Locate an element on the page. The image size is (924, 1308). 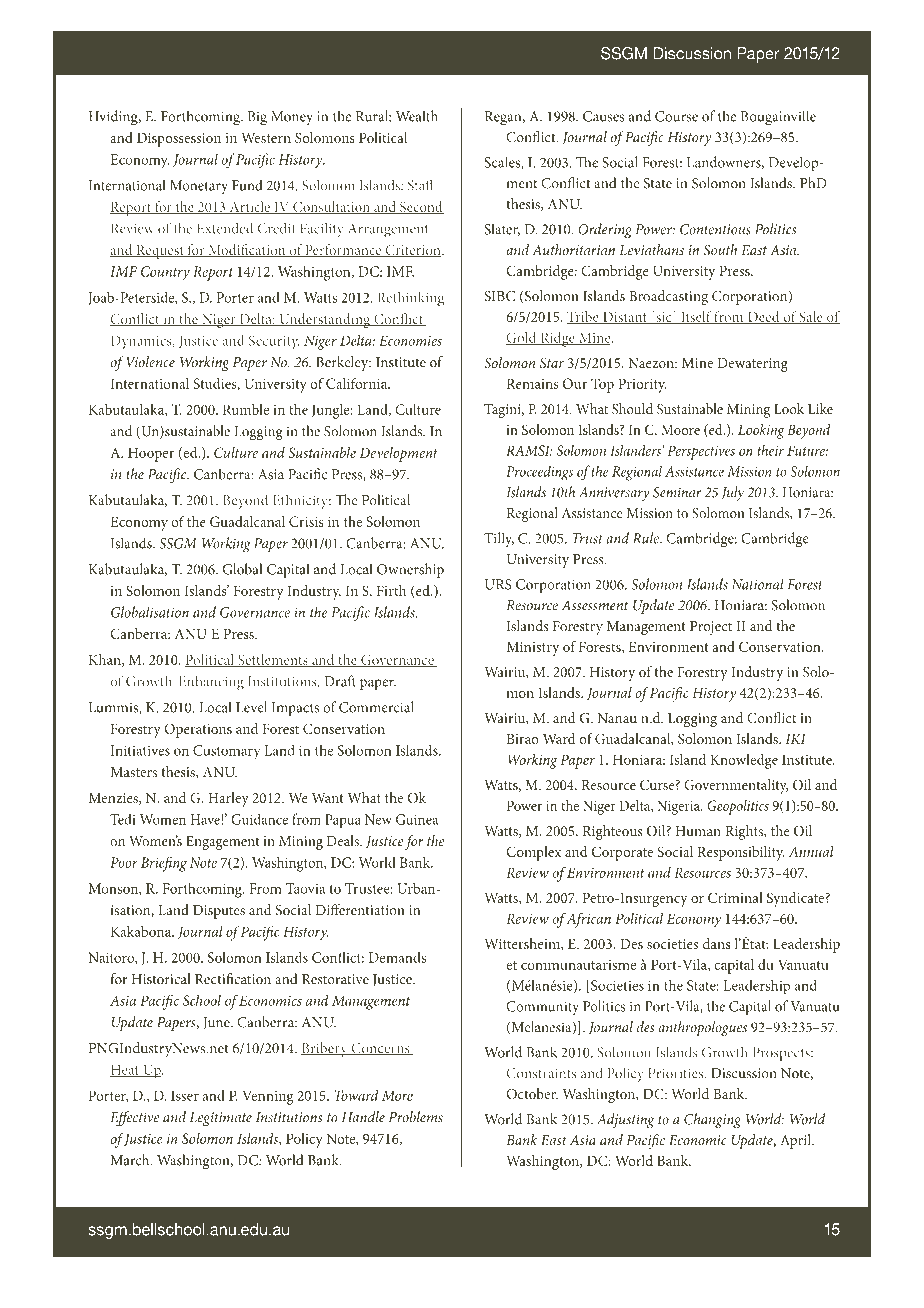
Legitimate is located at coordinates (221, 1119).
